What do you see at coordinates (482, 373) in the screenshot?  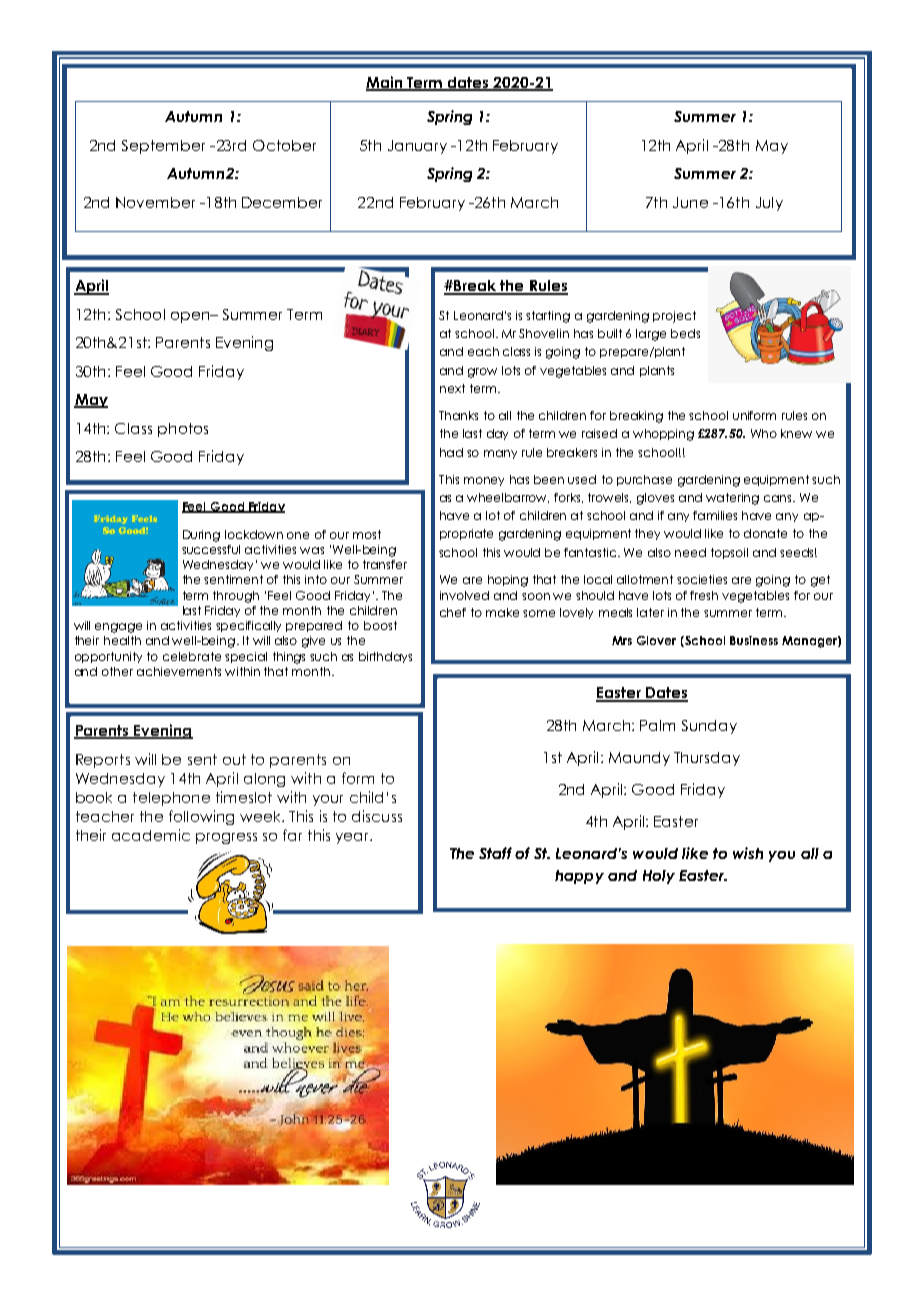 I see `grow` at bounding box center [482, 373].
